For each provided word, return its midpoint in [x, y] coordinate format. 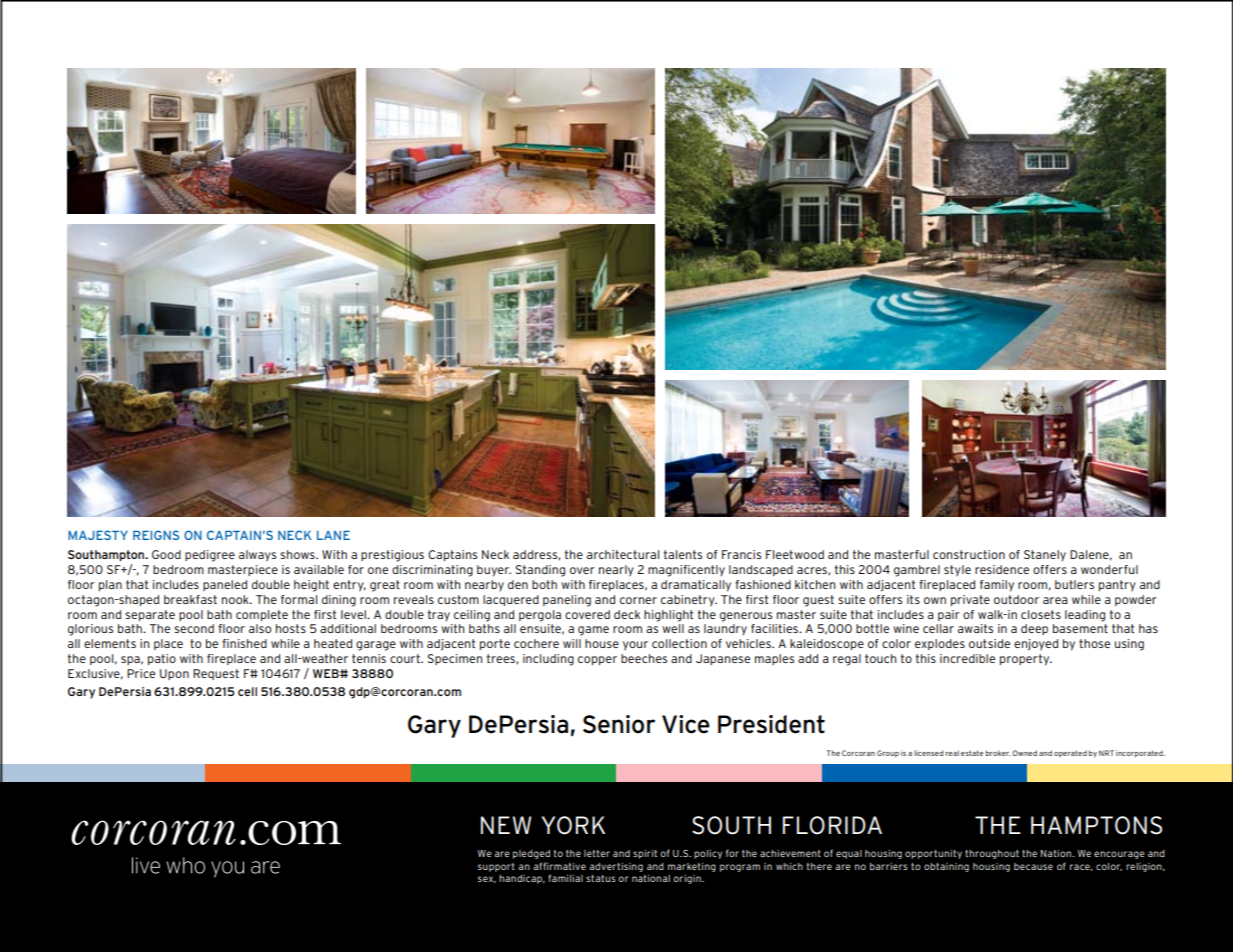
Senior [619, 724]
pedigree [210, 556]
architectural [623, 554]
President [771, 724]
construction [969, 554]
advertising [616, 867]
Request [216, 674]
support [496, 867]
